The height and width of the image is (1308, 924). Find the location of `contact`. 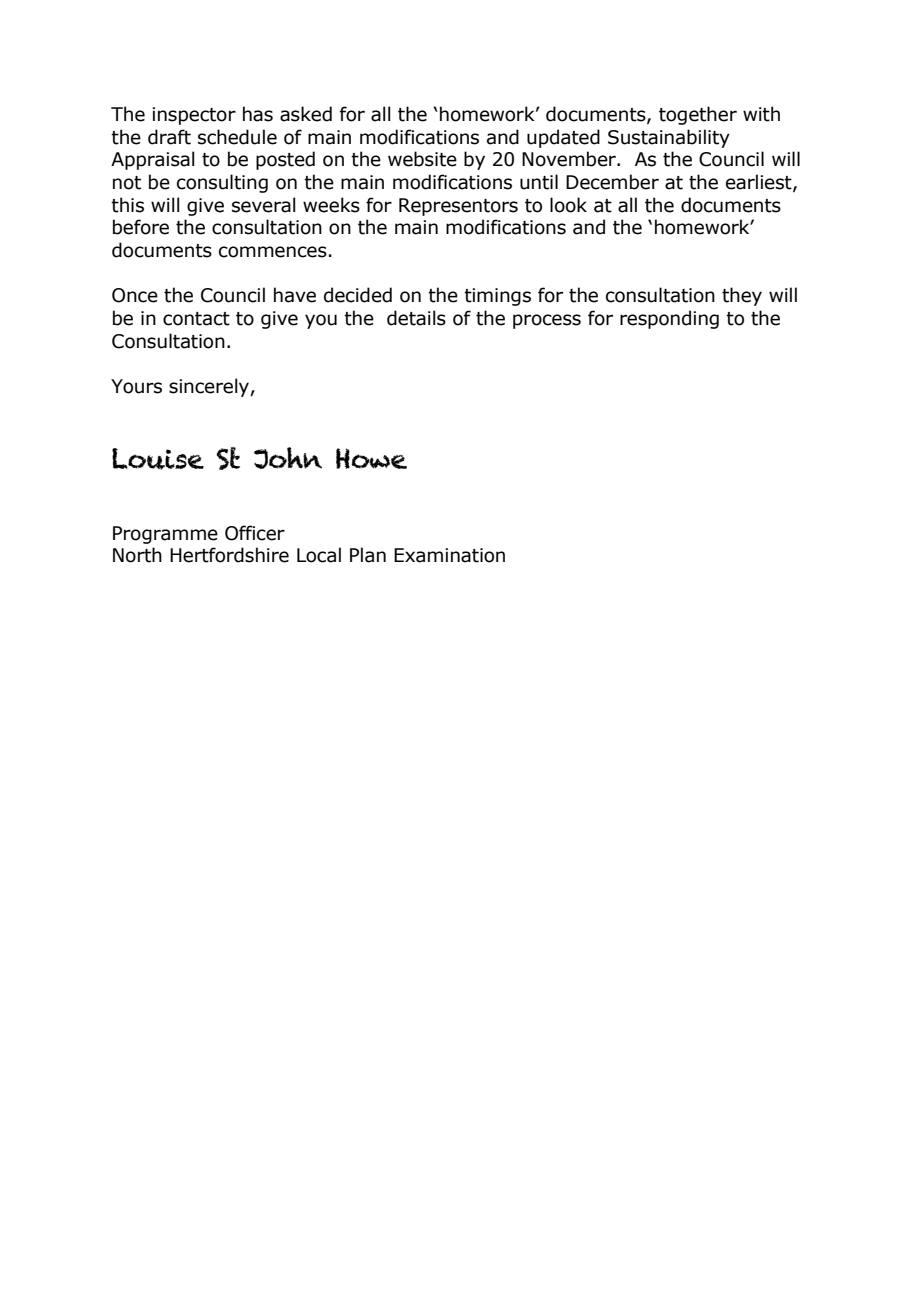

contact is located at coordinates (196, 319).
